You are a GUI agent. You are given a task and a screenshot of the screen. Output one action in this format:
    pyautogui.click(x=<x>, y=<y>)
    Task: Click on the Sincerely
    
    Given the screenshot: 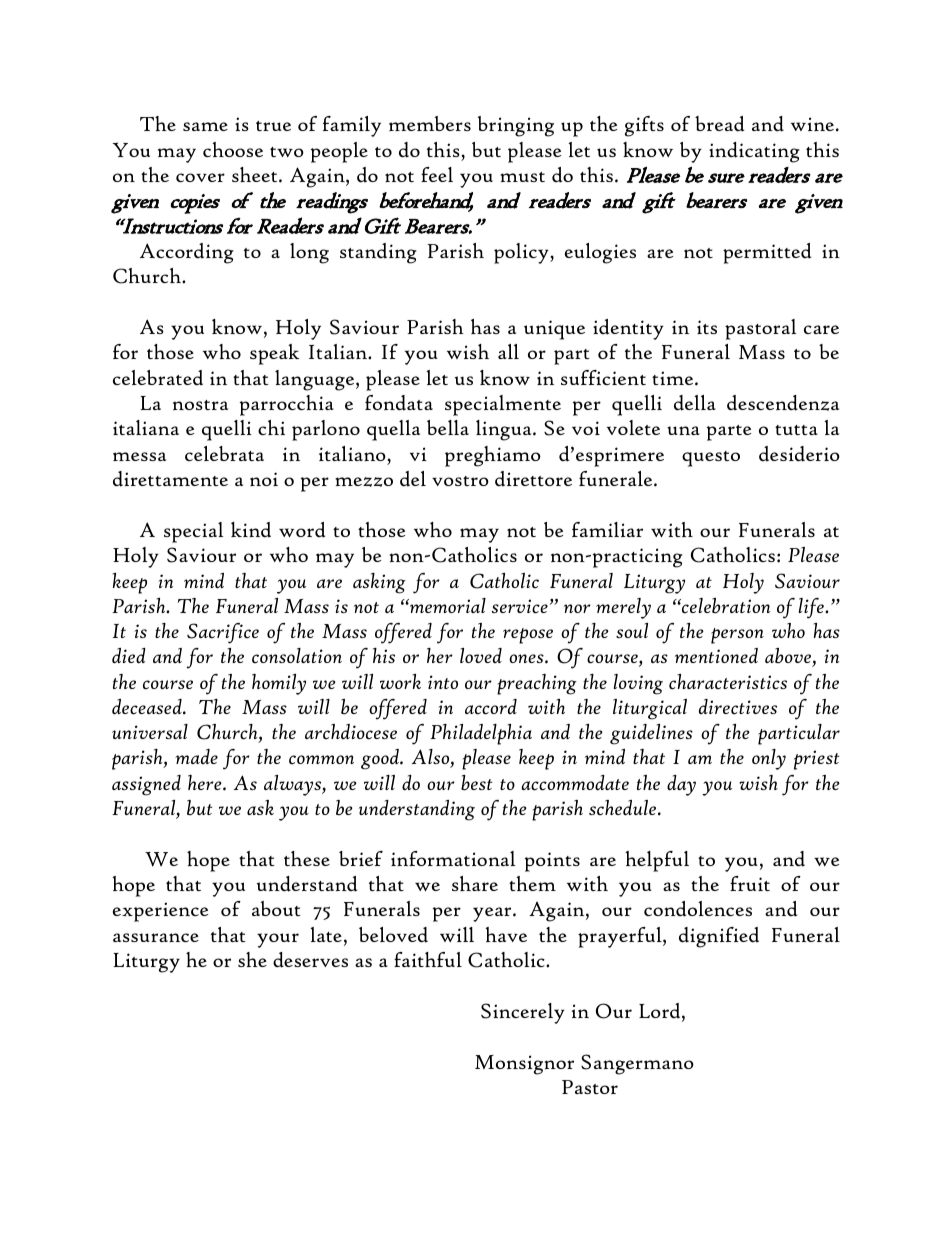 What is the action you would take?
    pyautogui.click(x=523, y=1013)
